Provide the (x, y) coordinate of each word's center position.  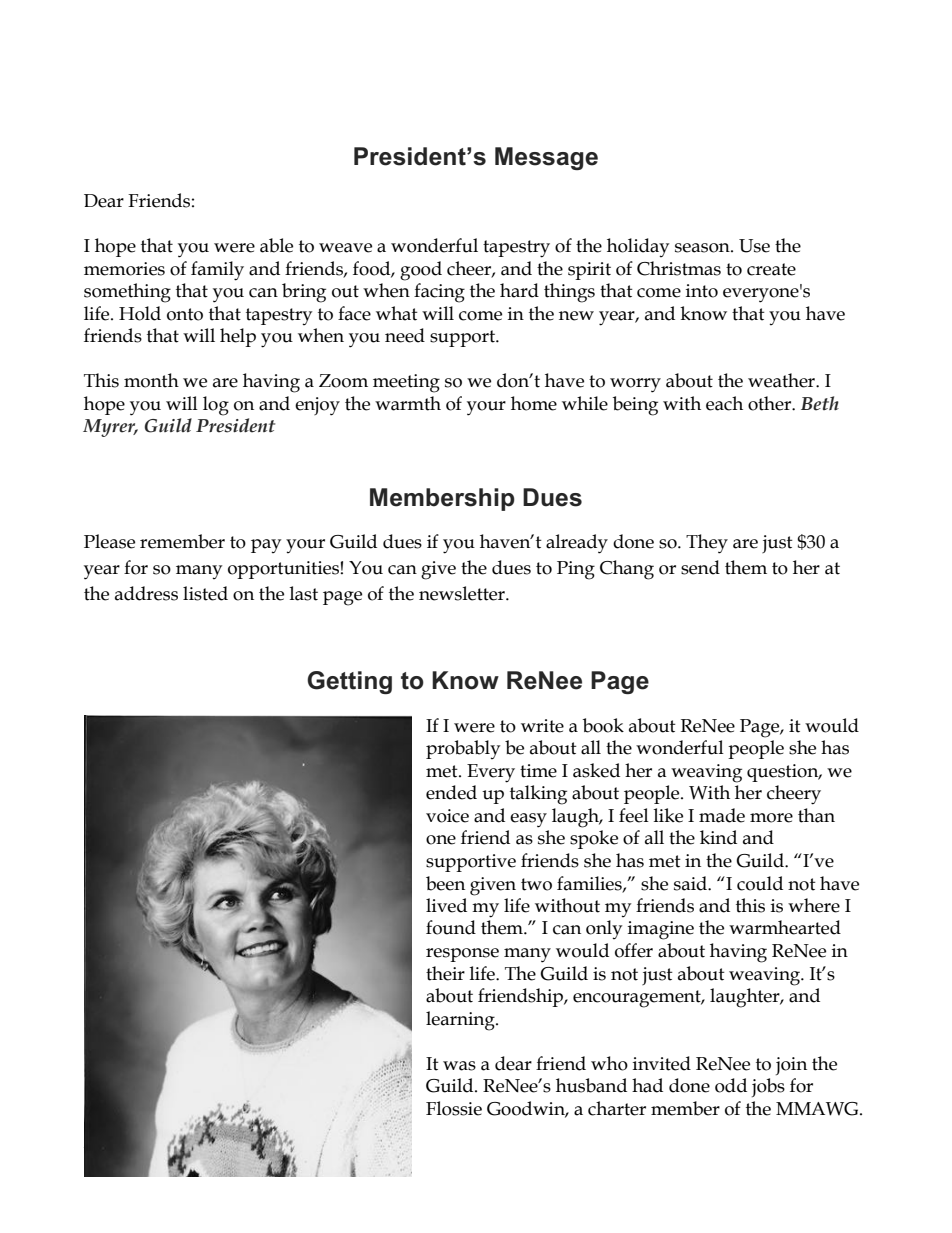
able (276, 245)
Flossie (454, 1108)
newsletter (463, 593)
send (700, 567)
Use (754, 246)
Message (546, 158)
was (459, 1066)
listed (205, 593)
